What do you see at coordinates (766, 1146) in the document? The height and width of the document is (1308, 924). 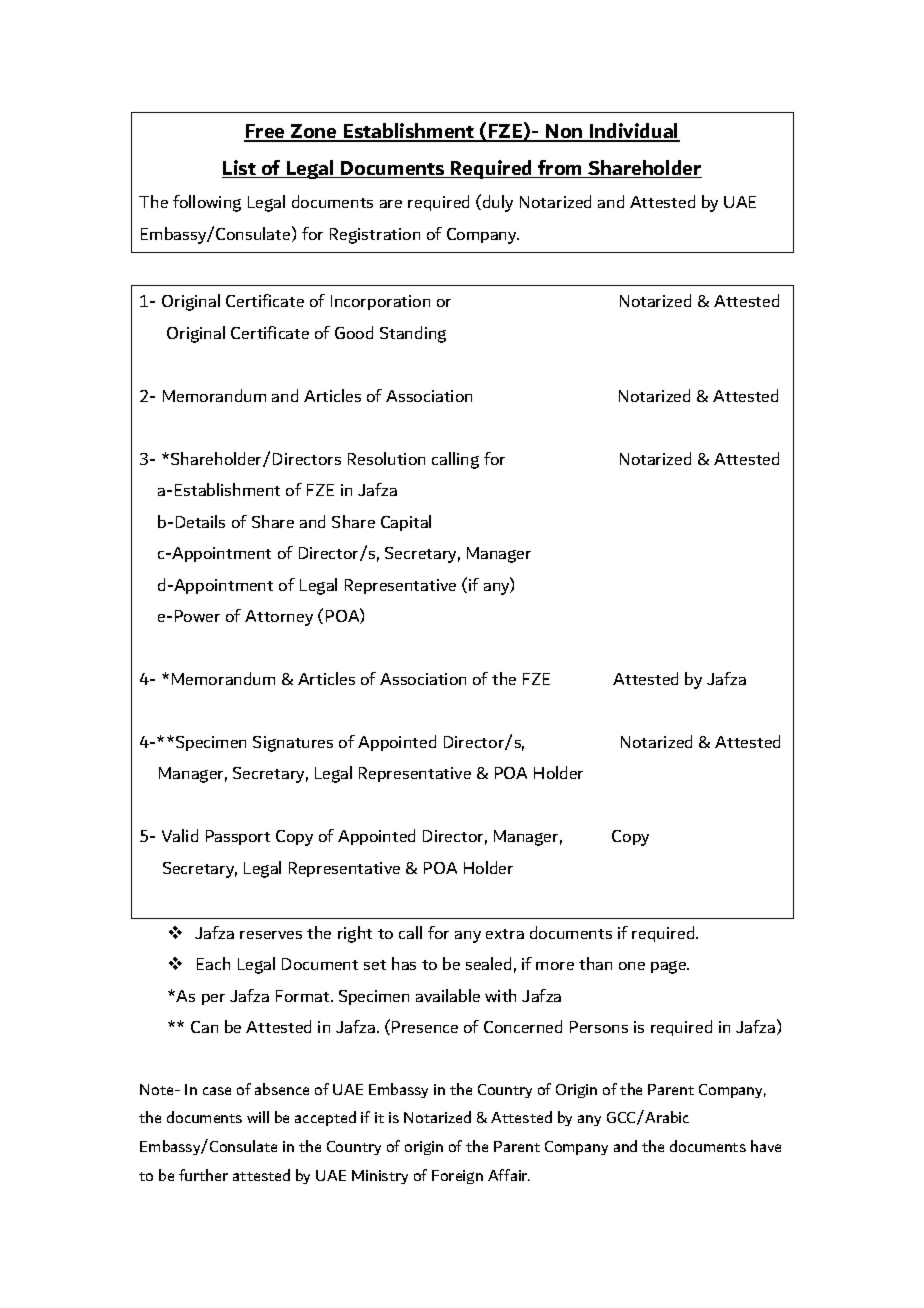 I see `have` at bounding box center [766, 1146].
